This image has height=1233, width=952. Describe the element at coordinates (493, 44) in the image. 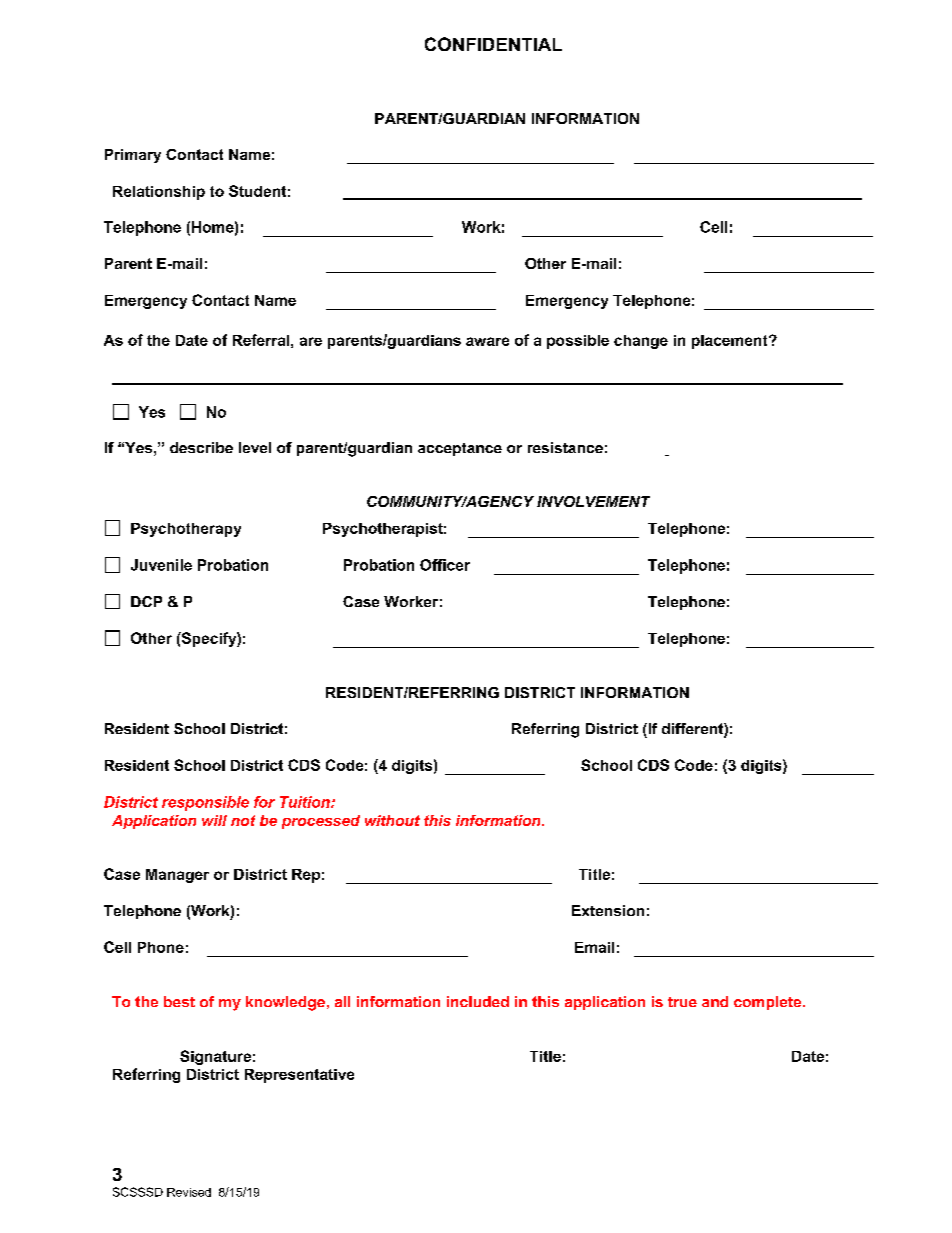

I see `CONFIDENTIAL` at that location.
